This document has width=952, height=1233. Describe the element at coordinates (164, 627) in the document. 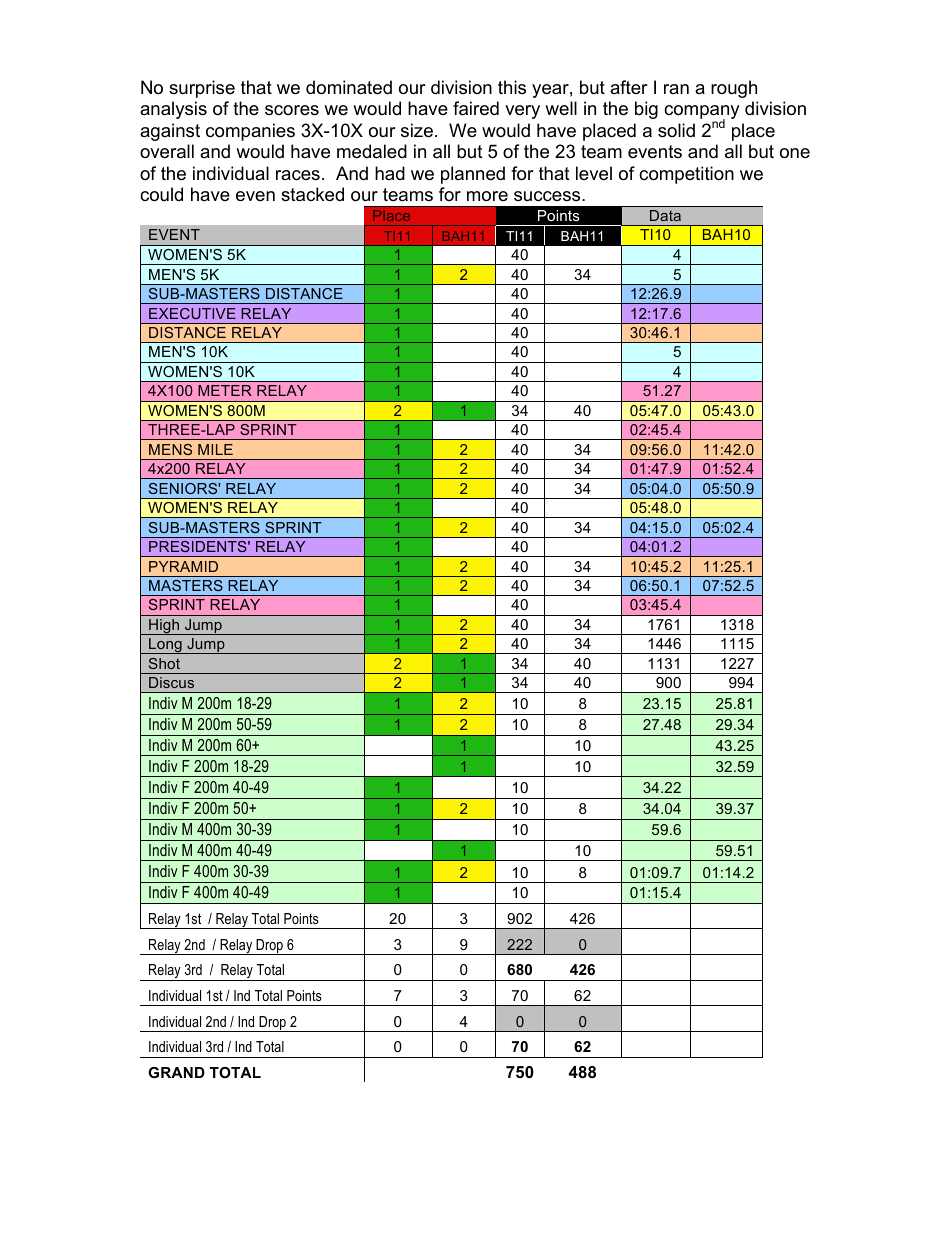

I see `High` at that location.
